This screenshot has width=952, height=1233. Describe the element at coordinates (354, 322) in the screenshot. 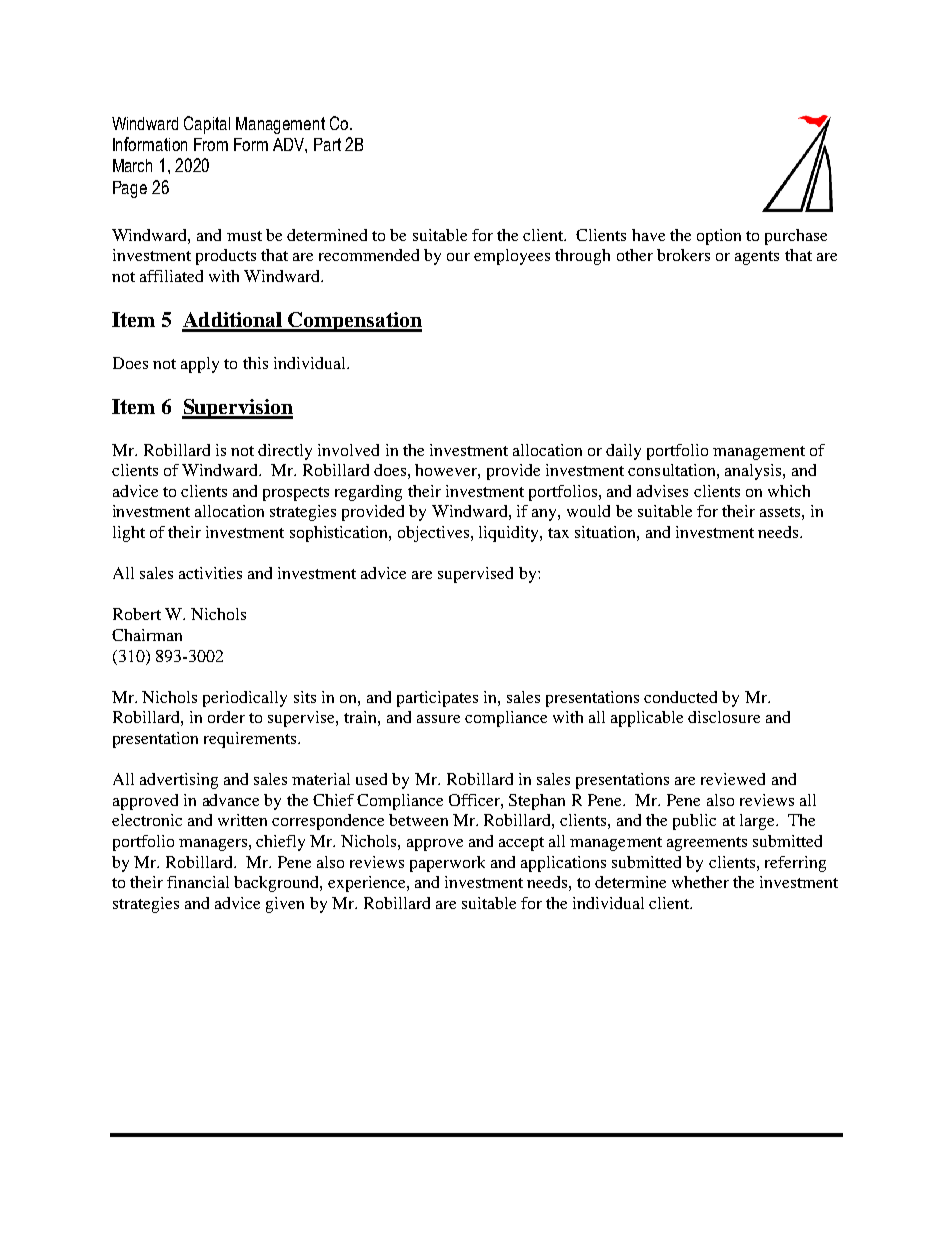

I see `Compensation` at that location.
